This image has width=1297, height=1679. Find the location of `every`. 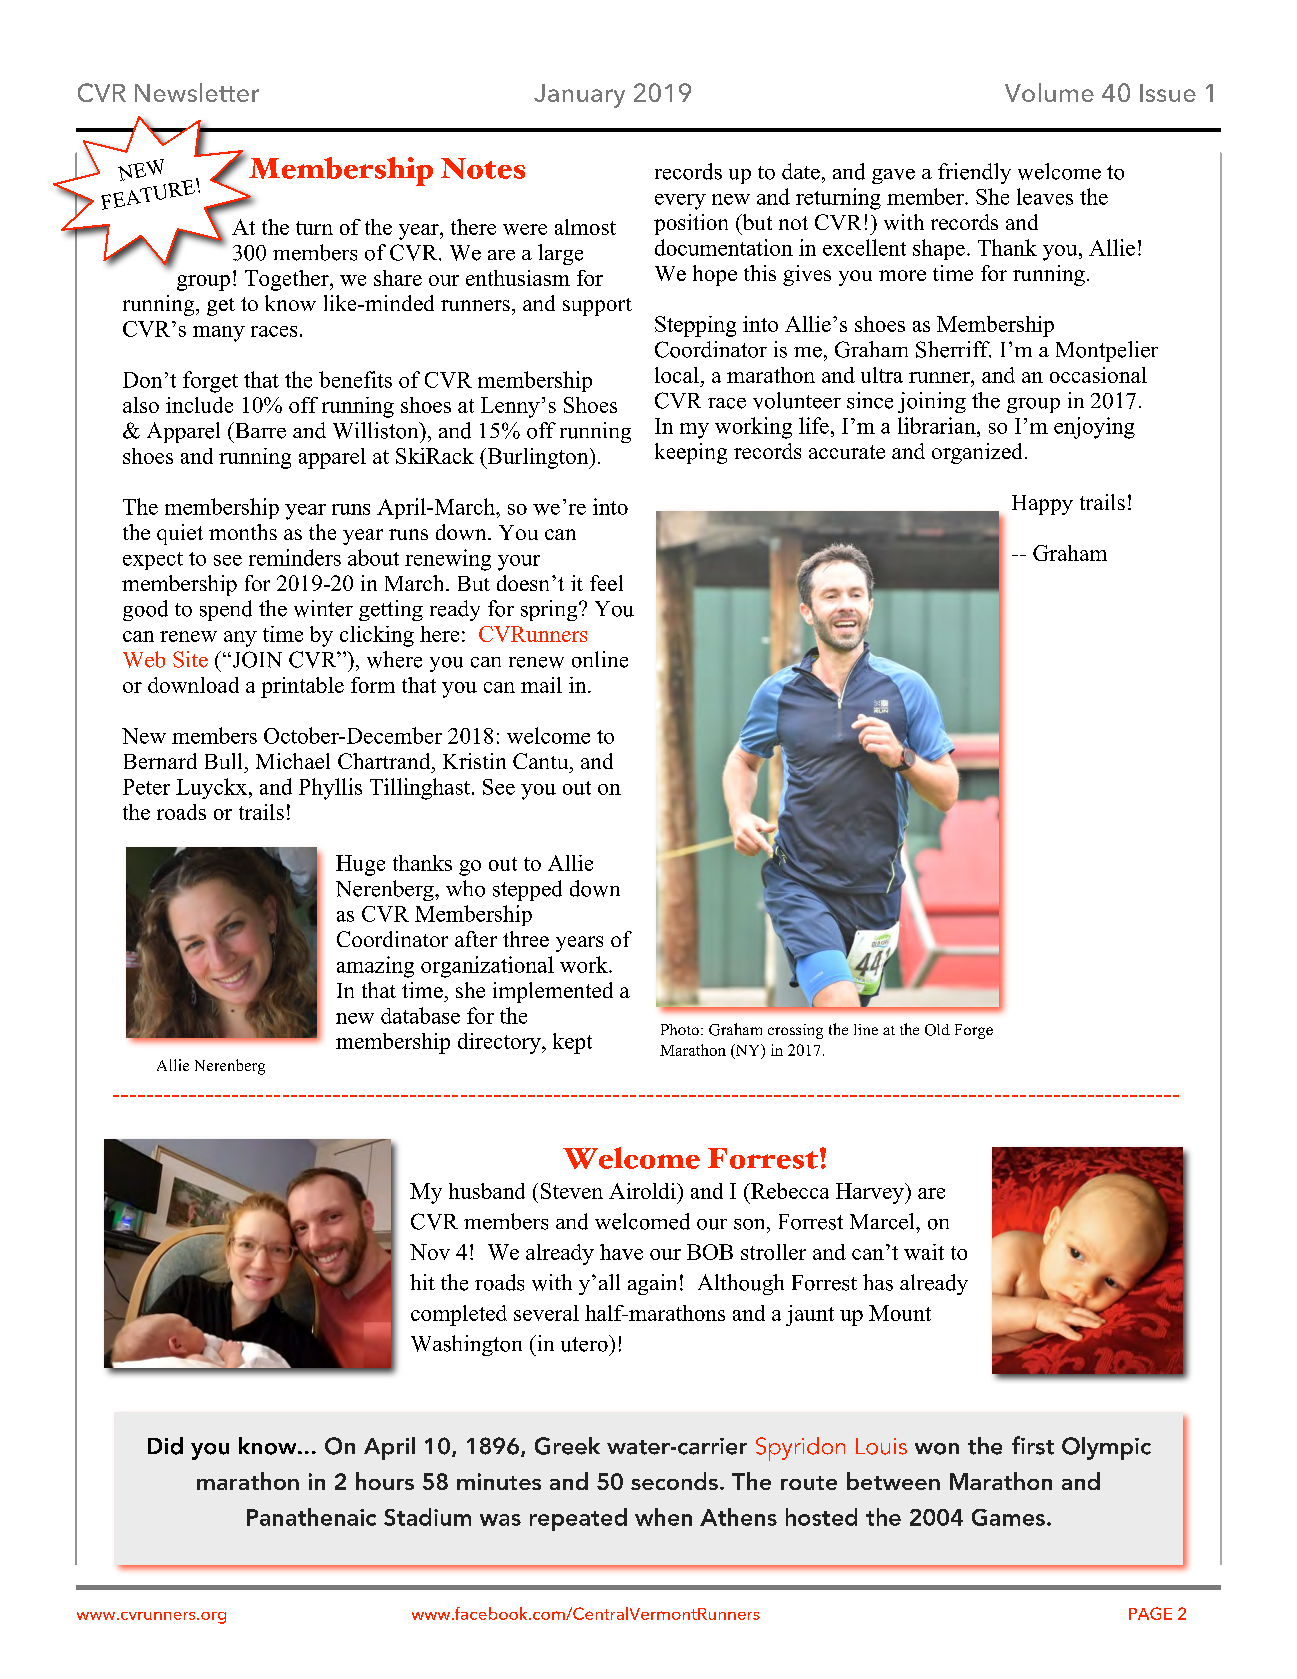

every is located at coordinates (680, 202).
